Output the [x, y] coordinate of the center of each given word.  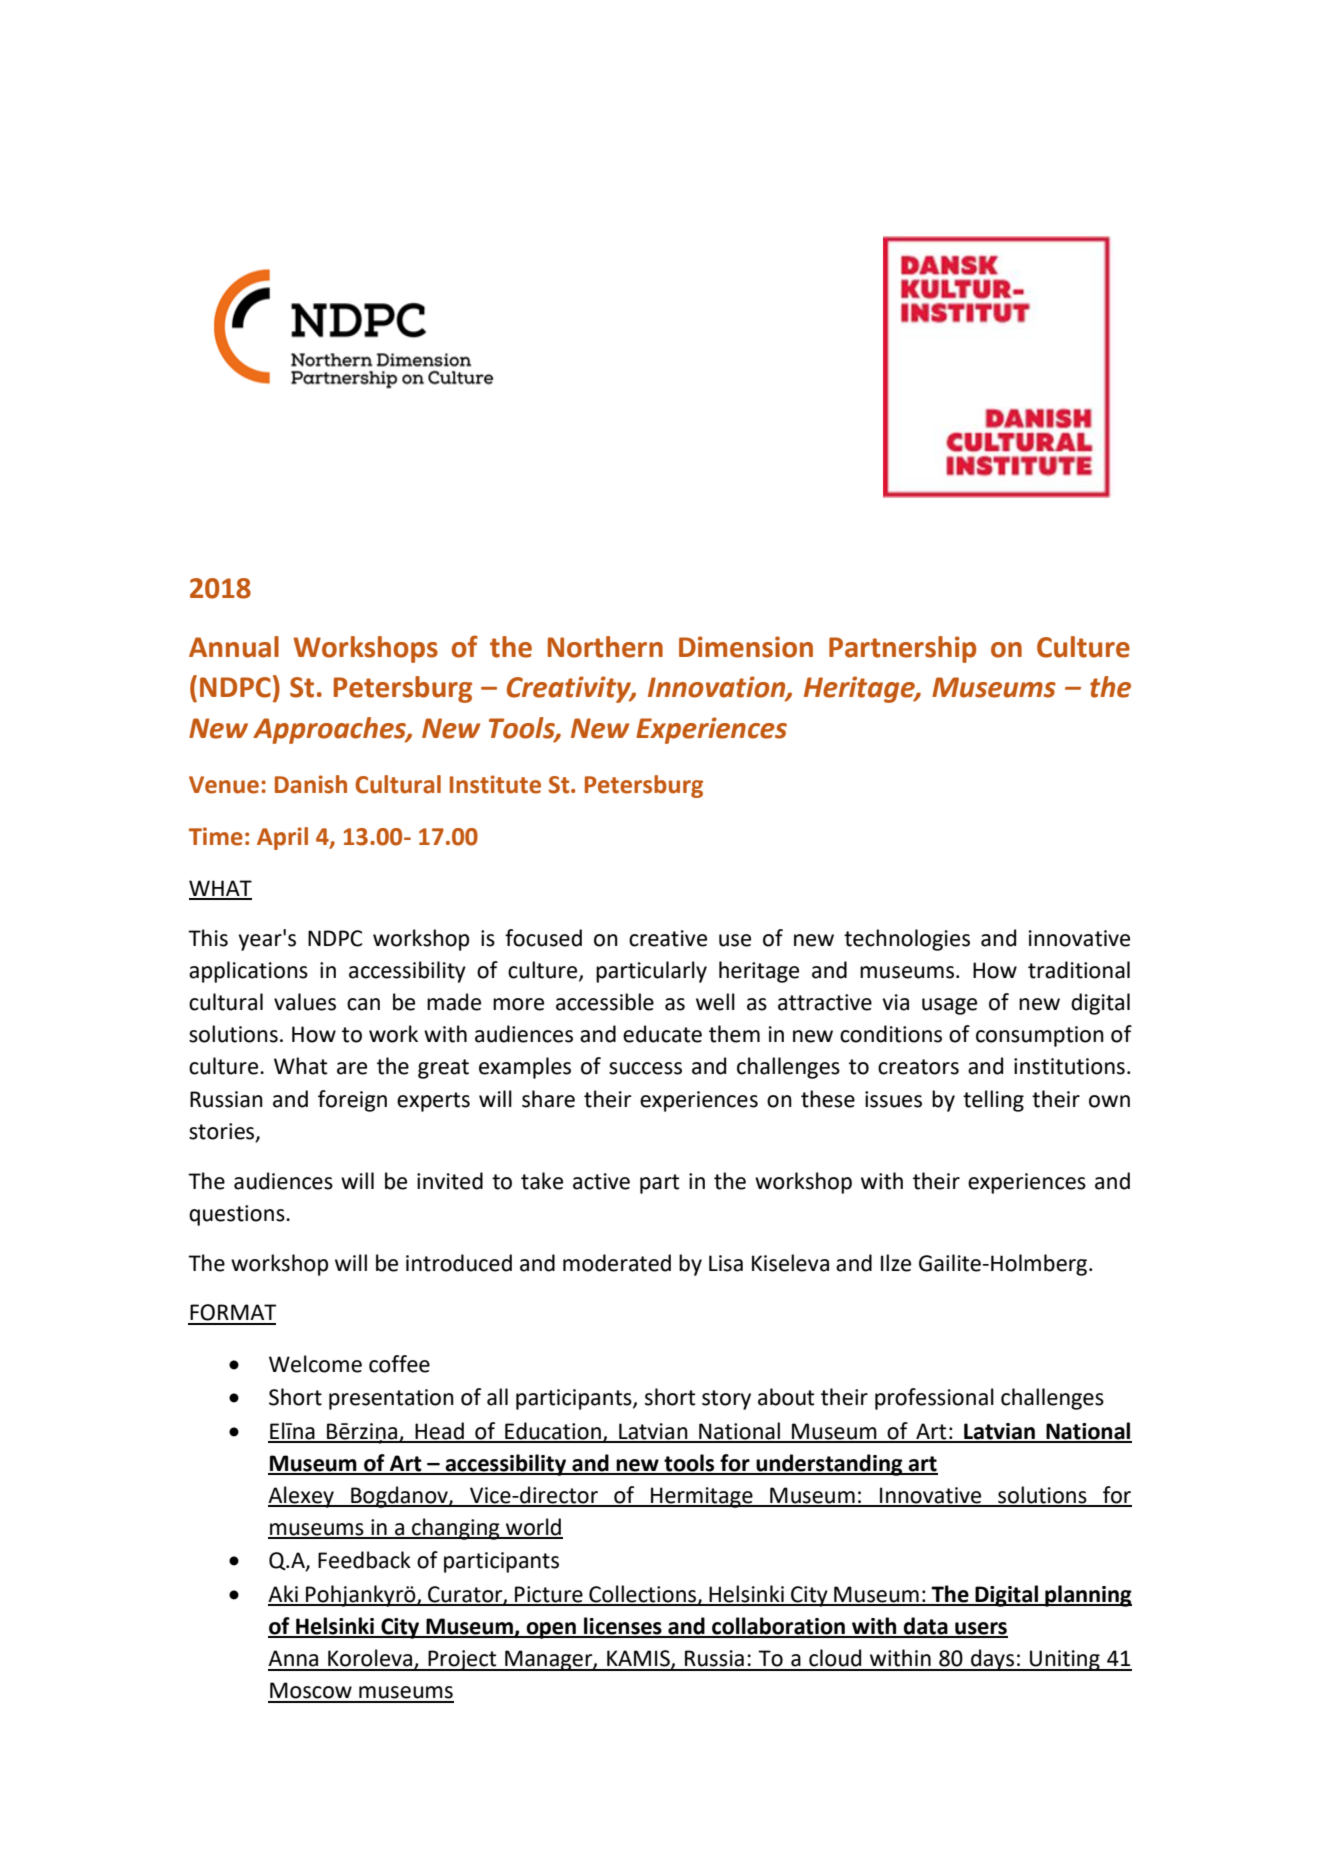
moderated [617, 1263]
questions [238, 1215]
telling [993, 1101]
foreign [352, 1101]
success [645, 1068]
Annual [234, 647]
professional [934, 1399]
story [726, 1400]
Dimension [746, 647]
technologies [907, 940]
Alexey [302, 1497]
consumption [1040, 1036]
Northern [605, 647]
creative [668, 938]
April [282, 838]
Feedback [364, 1560]
